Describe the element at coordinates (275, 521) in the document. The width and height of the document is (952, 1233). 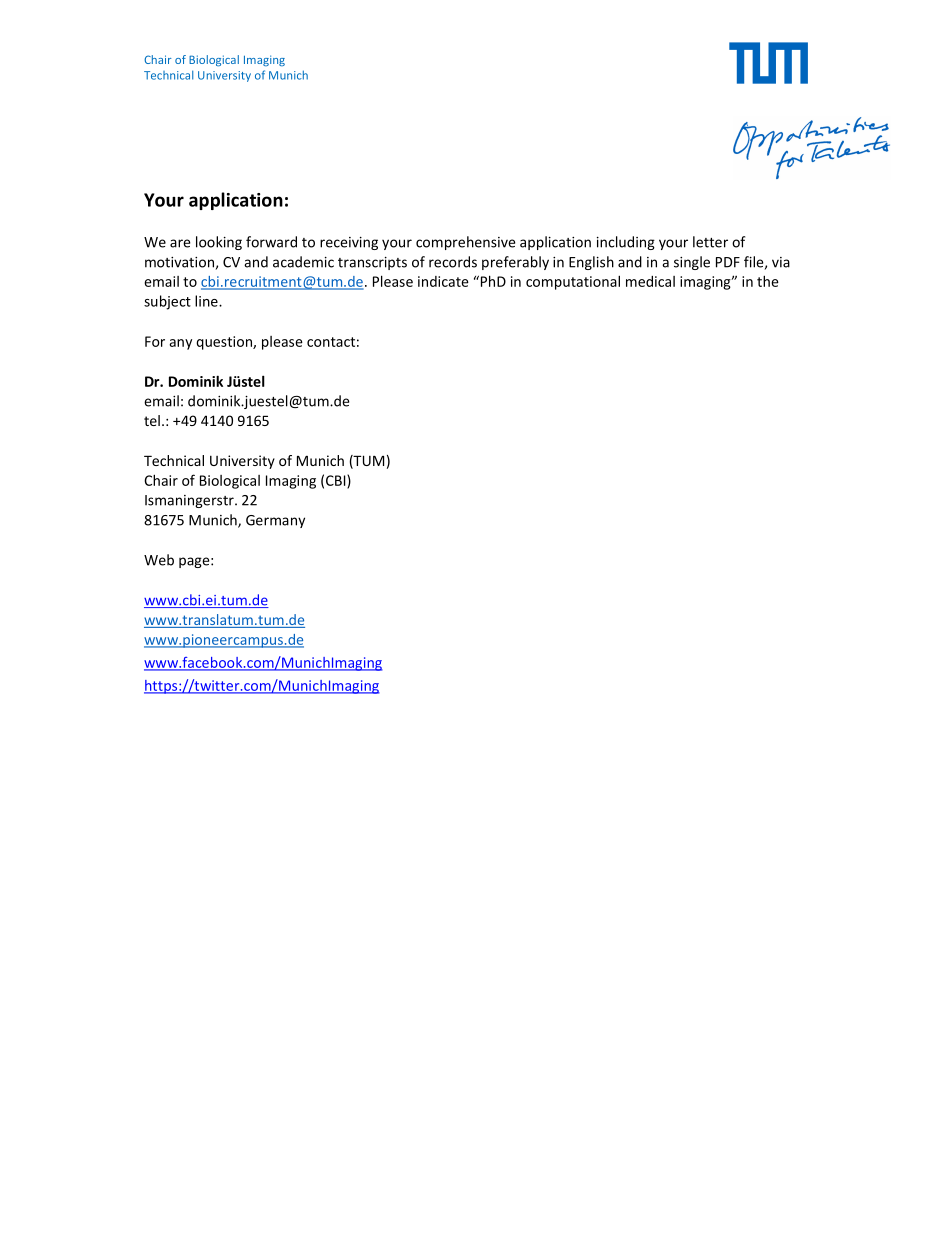
I see `Germany` at that location.
